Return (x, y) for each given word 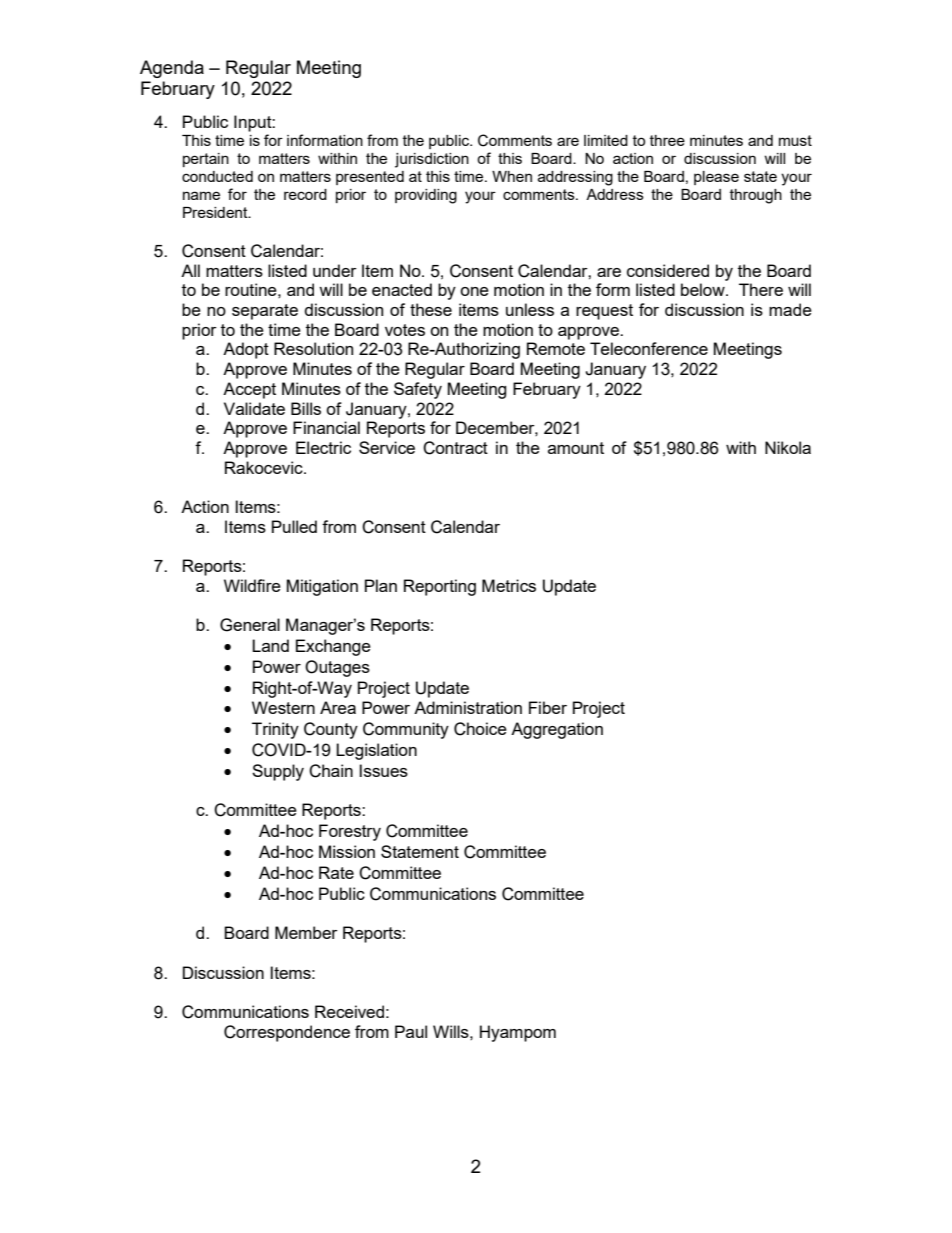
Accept (249, 390)
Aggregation (557, 730)
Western (283, 707)
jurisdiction (432, 160)
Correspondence (287, 1033)
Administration (468, 707)
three (667, 140)
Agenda (172, 69)
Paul (411, 1031)
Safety (418, 390)
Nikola (788, 447)
